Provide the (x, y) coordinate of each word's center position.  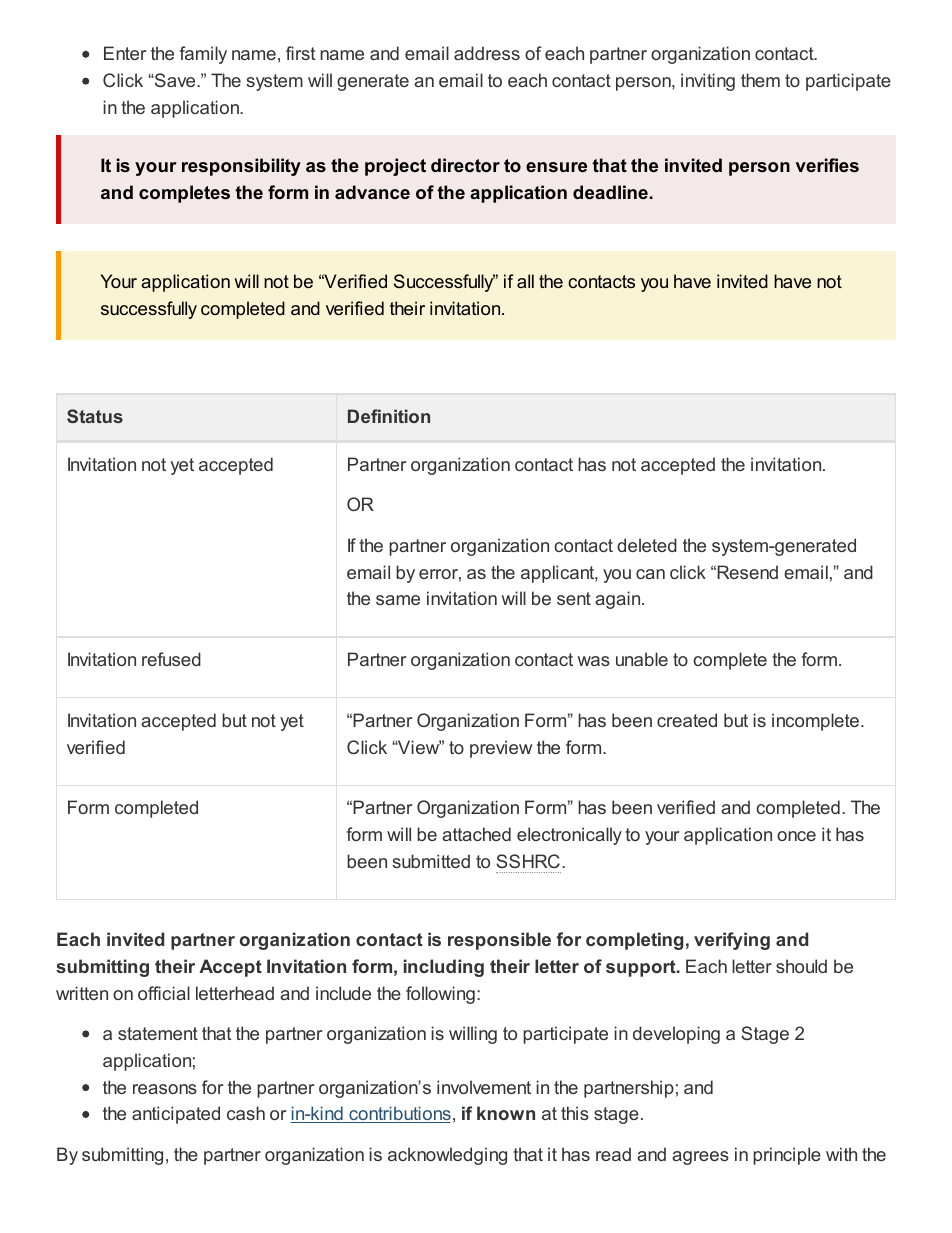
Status (95, 416)
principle (787, 1156)
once (796, 836)
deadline (610, 192)
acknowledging (447, 1156)
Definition (389, 416)
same (398, 600)
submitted (431, 861)
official (164, 993)
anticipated (176, 1115)
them (760, 80)
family (203, 55)
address (487, 53)
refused (171, 659)
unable (642, 659)
